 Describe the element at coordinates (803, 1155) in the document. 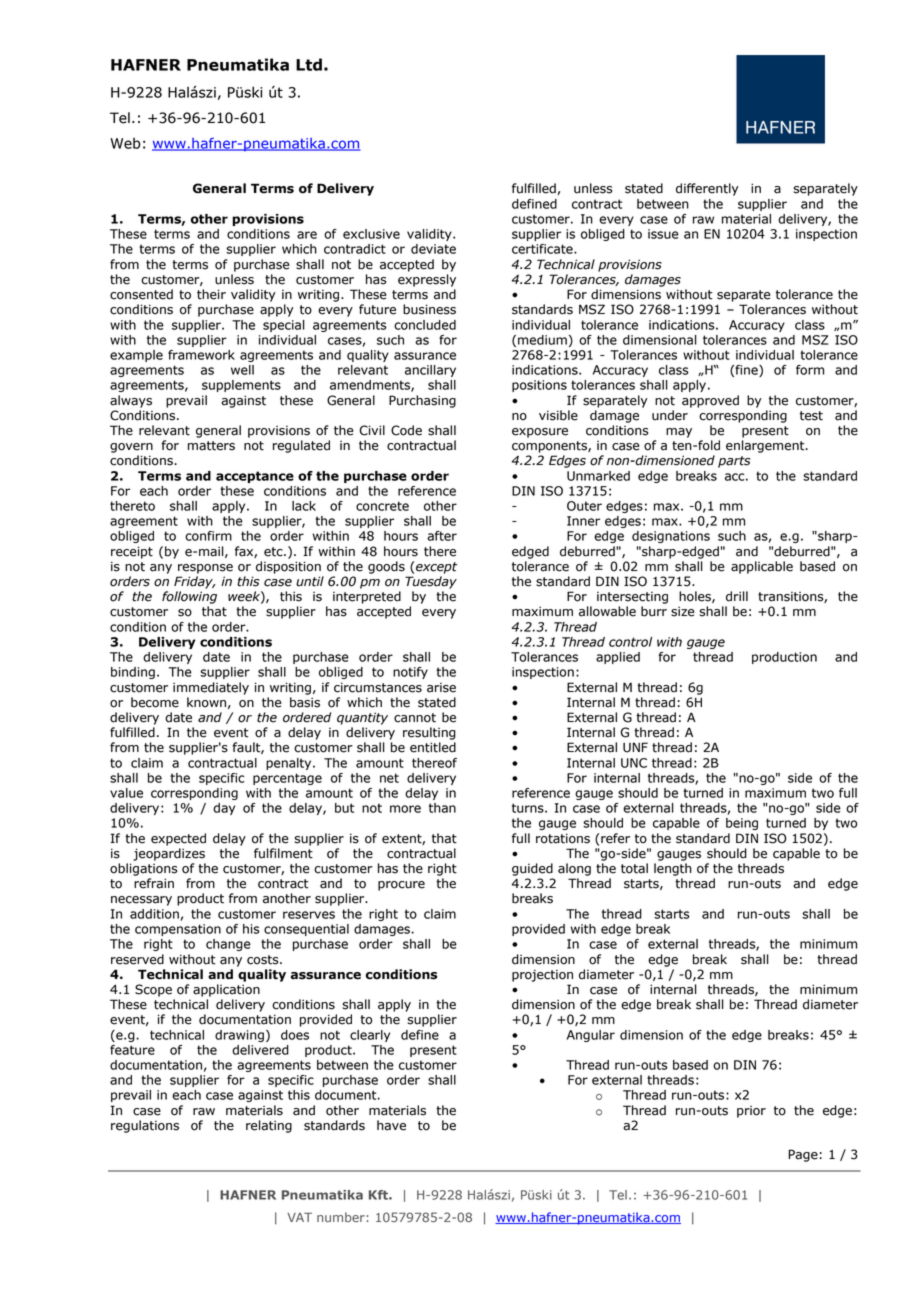

I see `Page` at that location.
